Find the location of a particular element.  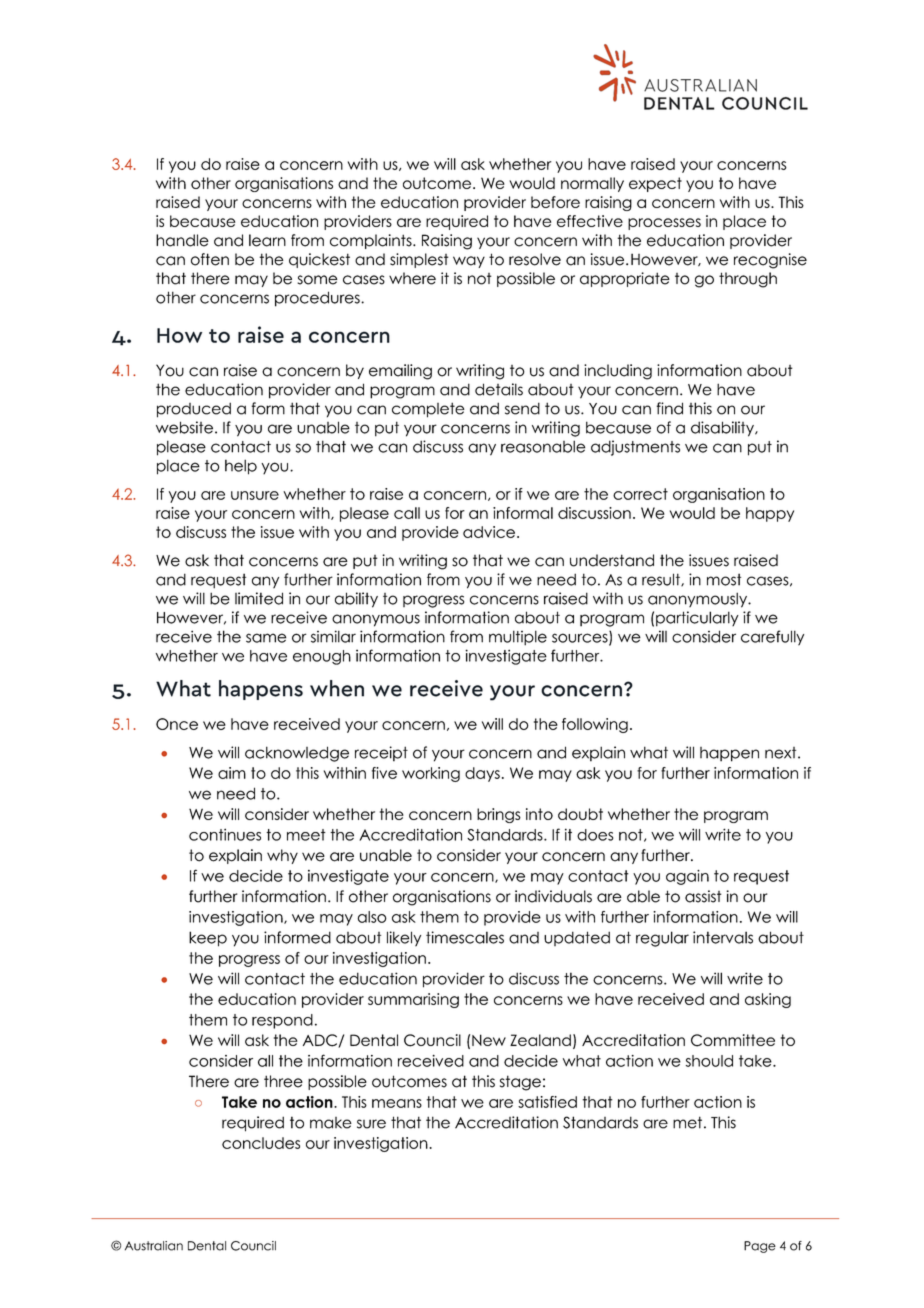

help is located at coordinates (241, 467).
